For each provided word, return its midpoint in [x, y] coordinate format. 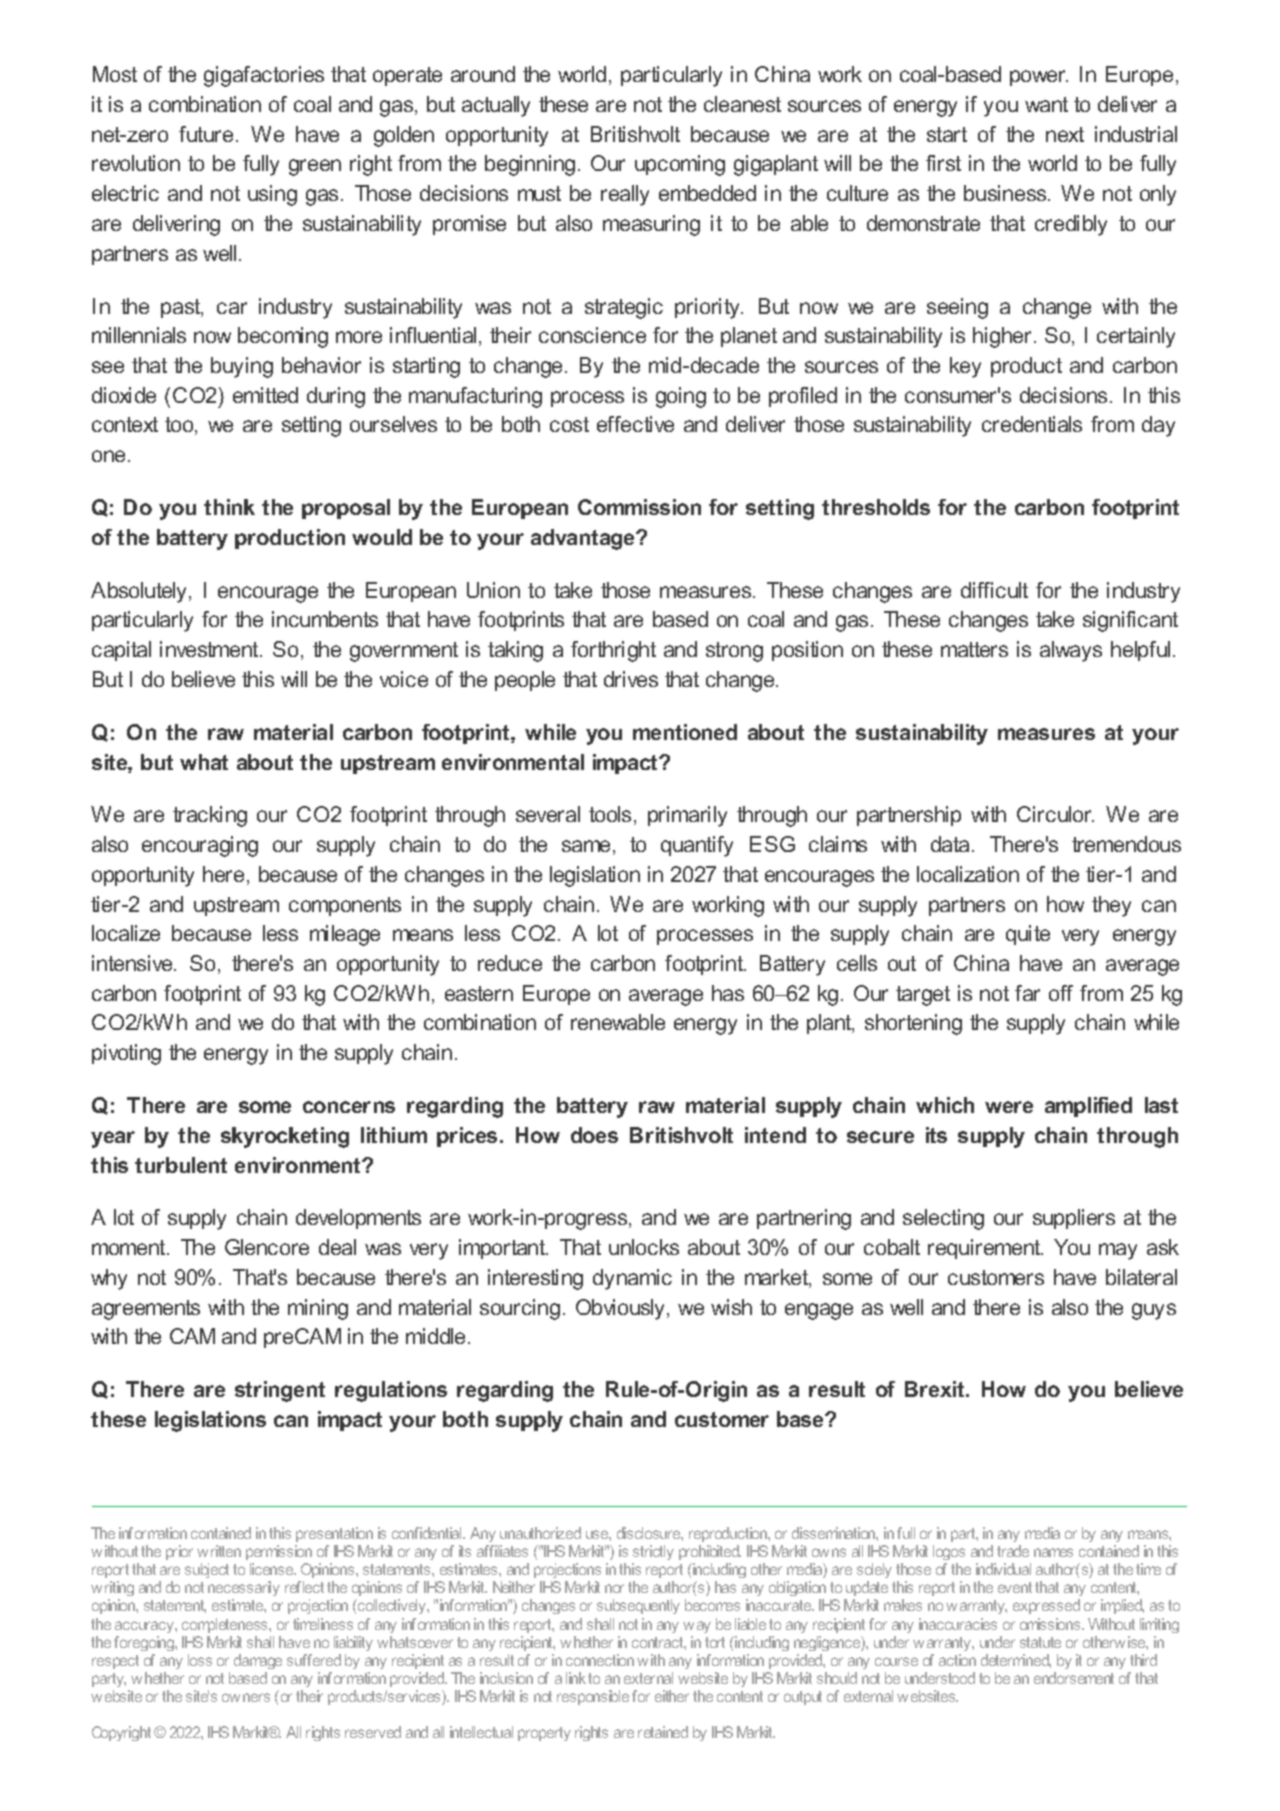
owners [246, 1697]
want [1046, 104]
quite [1028, 935]
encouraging [200, 846]
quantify [697, 846]
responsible [593, 1697]
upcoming [680, 165]
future [206, 134]
